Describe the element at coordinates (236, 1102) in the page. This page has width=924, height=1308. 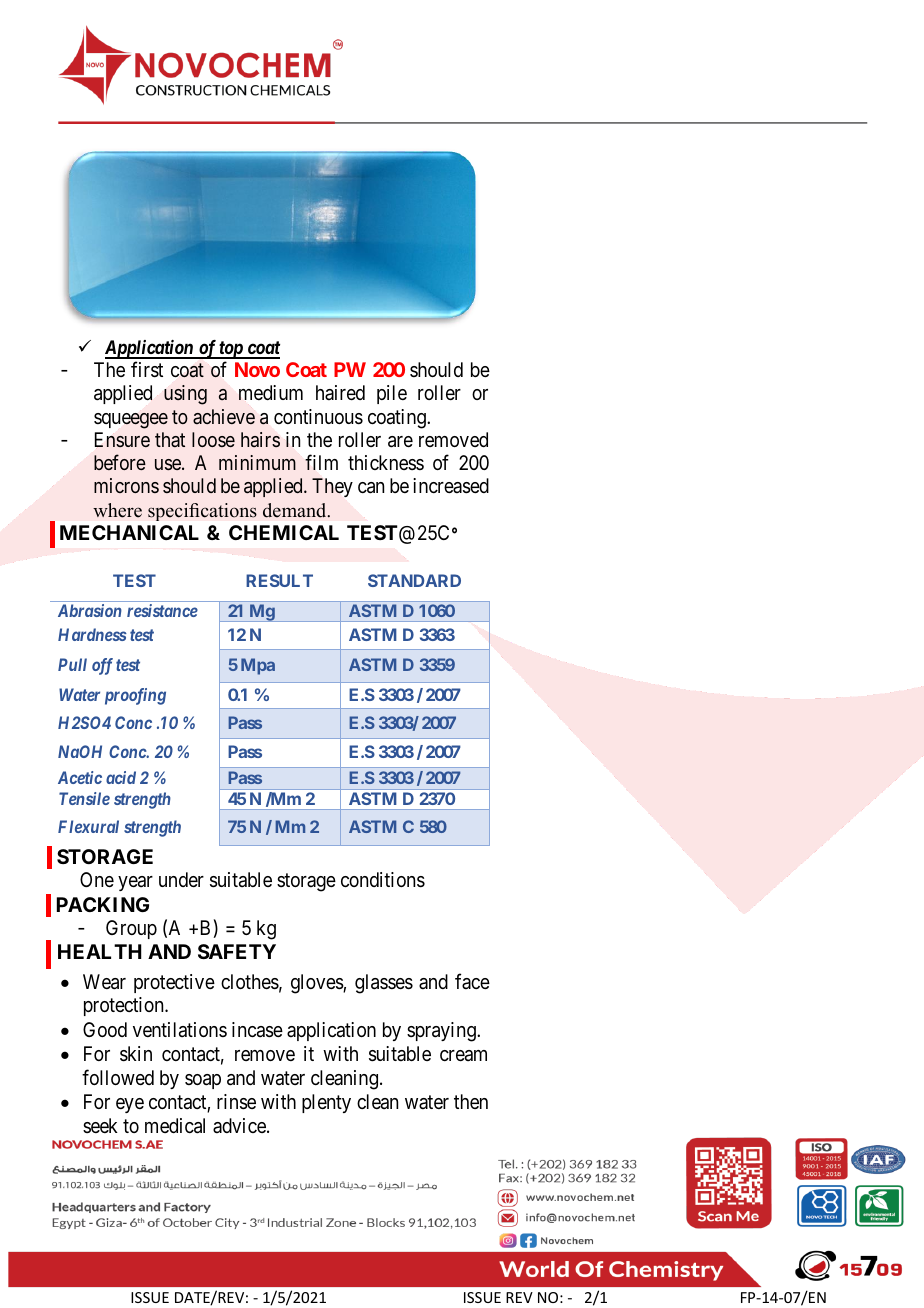
I see `rinse` at that location.
